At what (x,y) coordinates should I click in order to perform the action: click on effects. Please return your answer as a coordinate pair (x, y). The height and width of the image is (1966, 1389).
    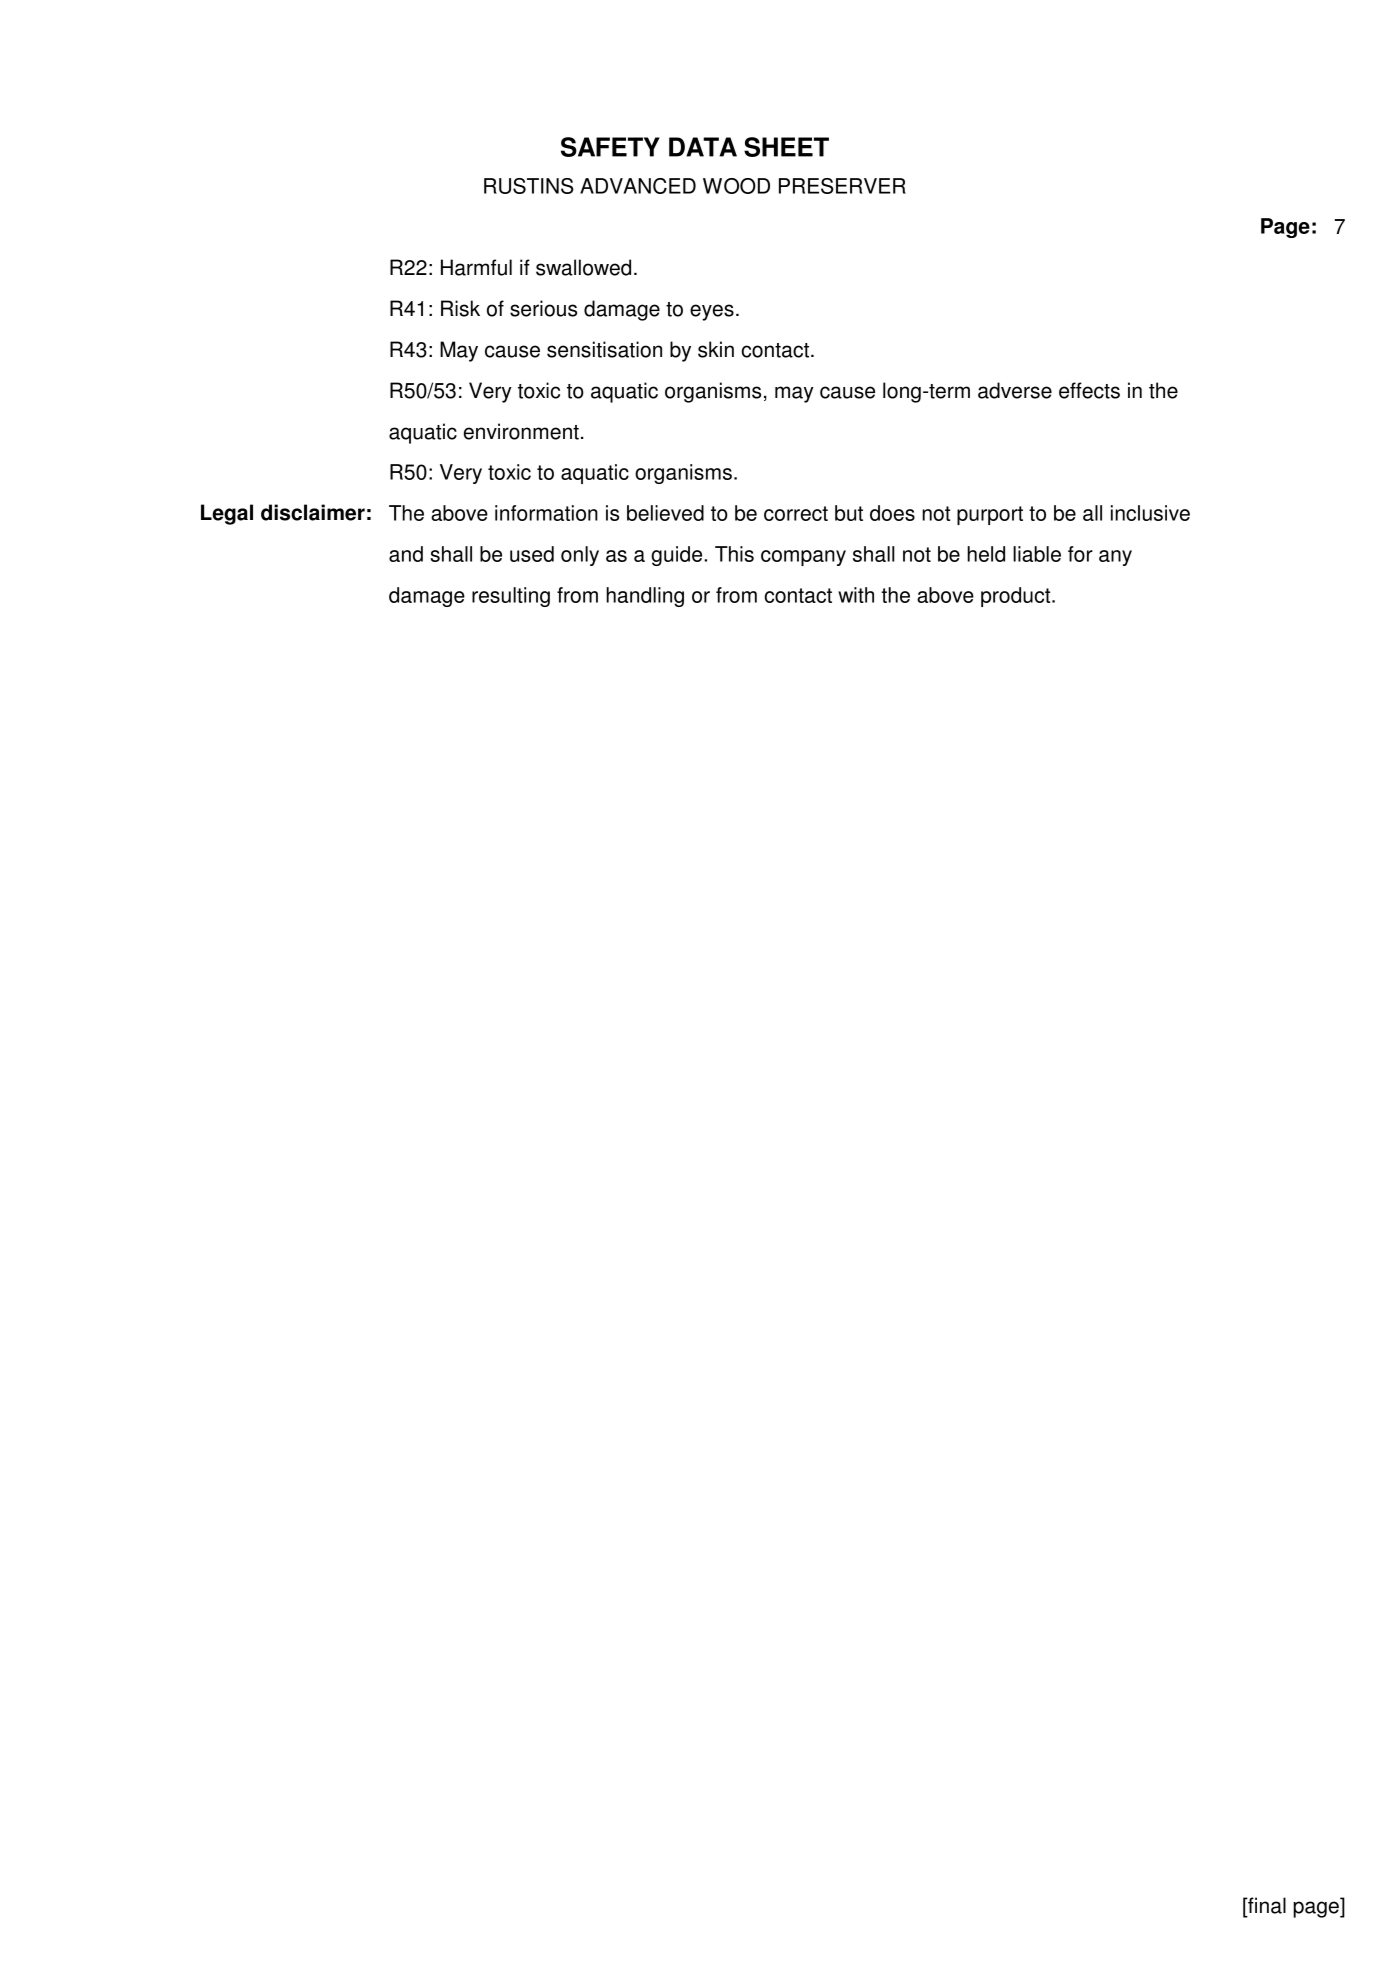
    Looking at the image, I should click on (1089, 390).
